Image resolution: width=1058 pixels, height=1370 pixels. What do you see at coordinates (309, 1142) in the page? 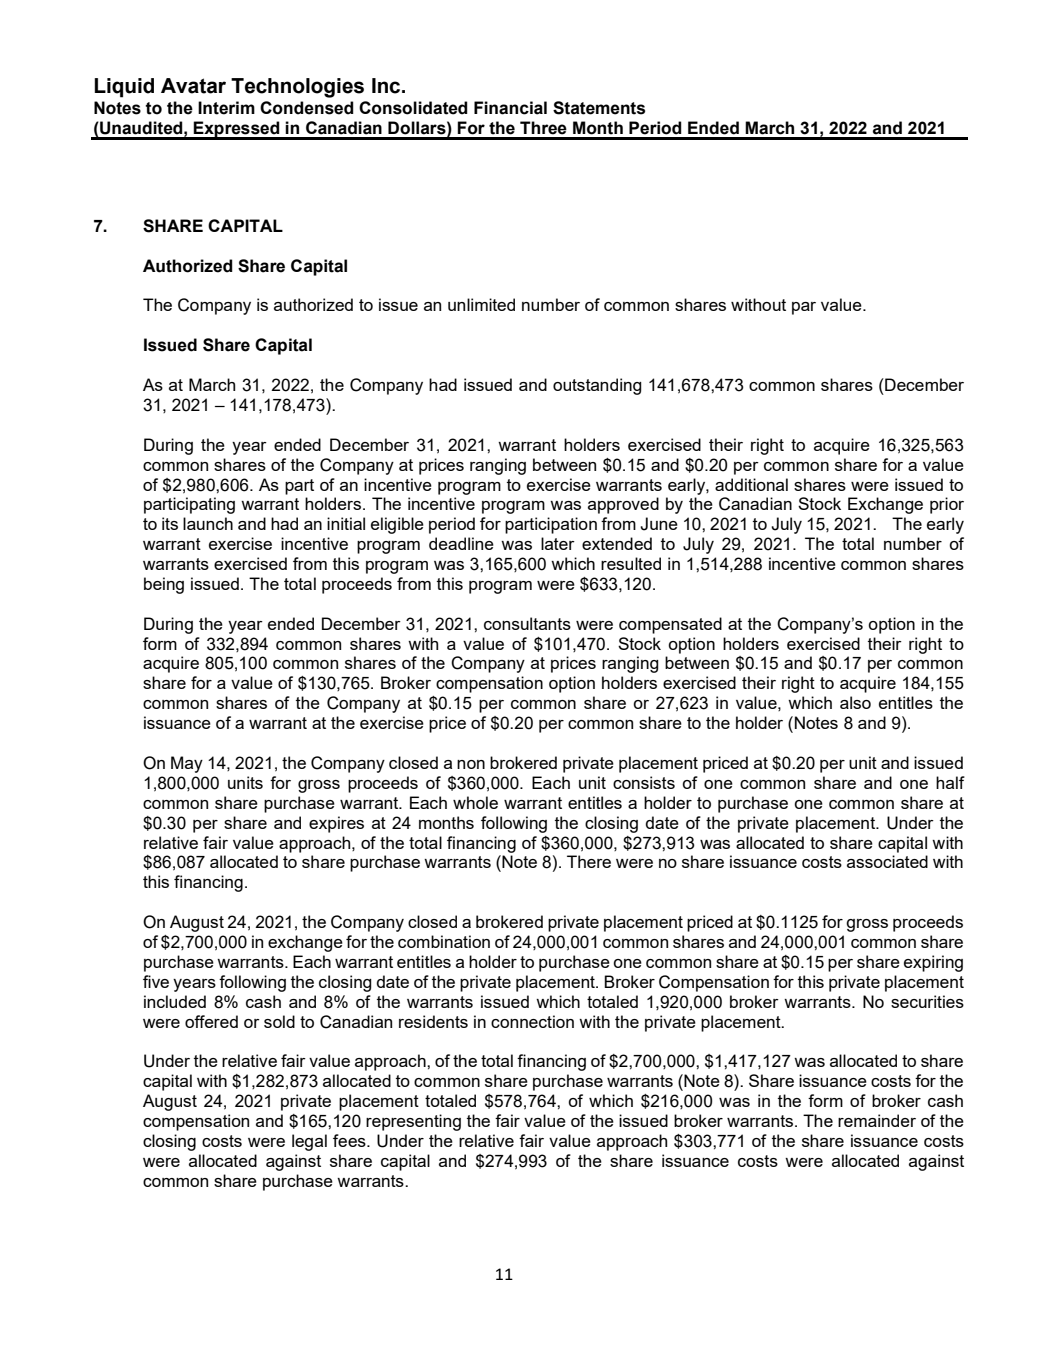
I see `legal` at bounding box center [309, 1142].
